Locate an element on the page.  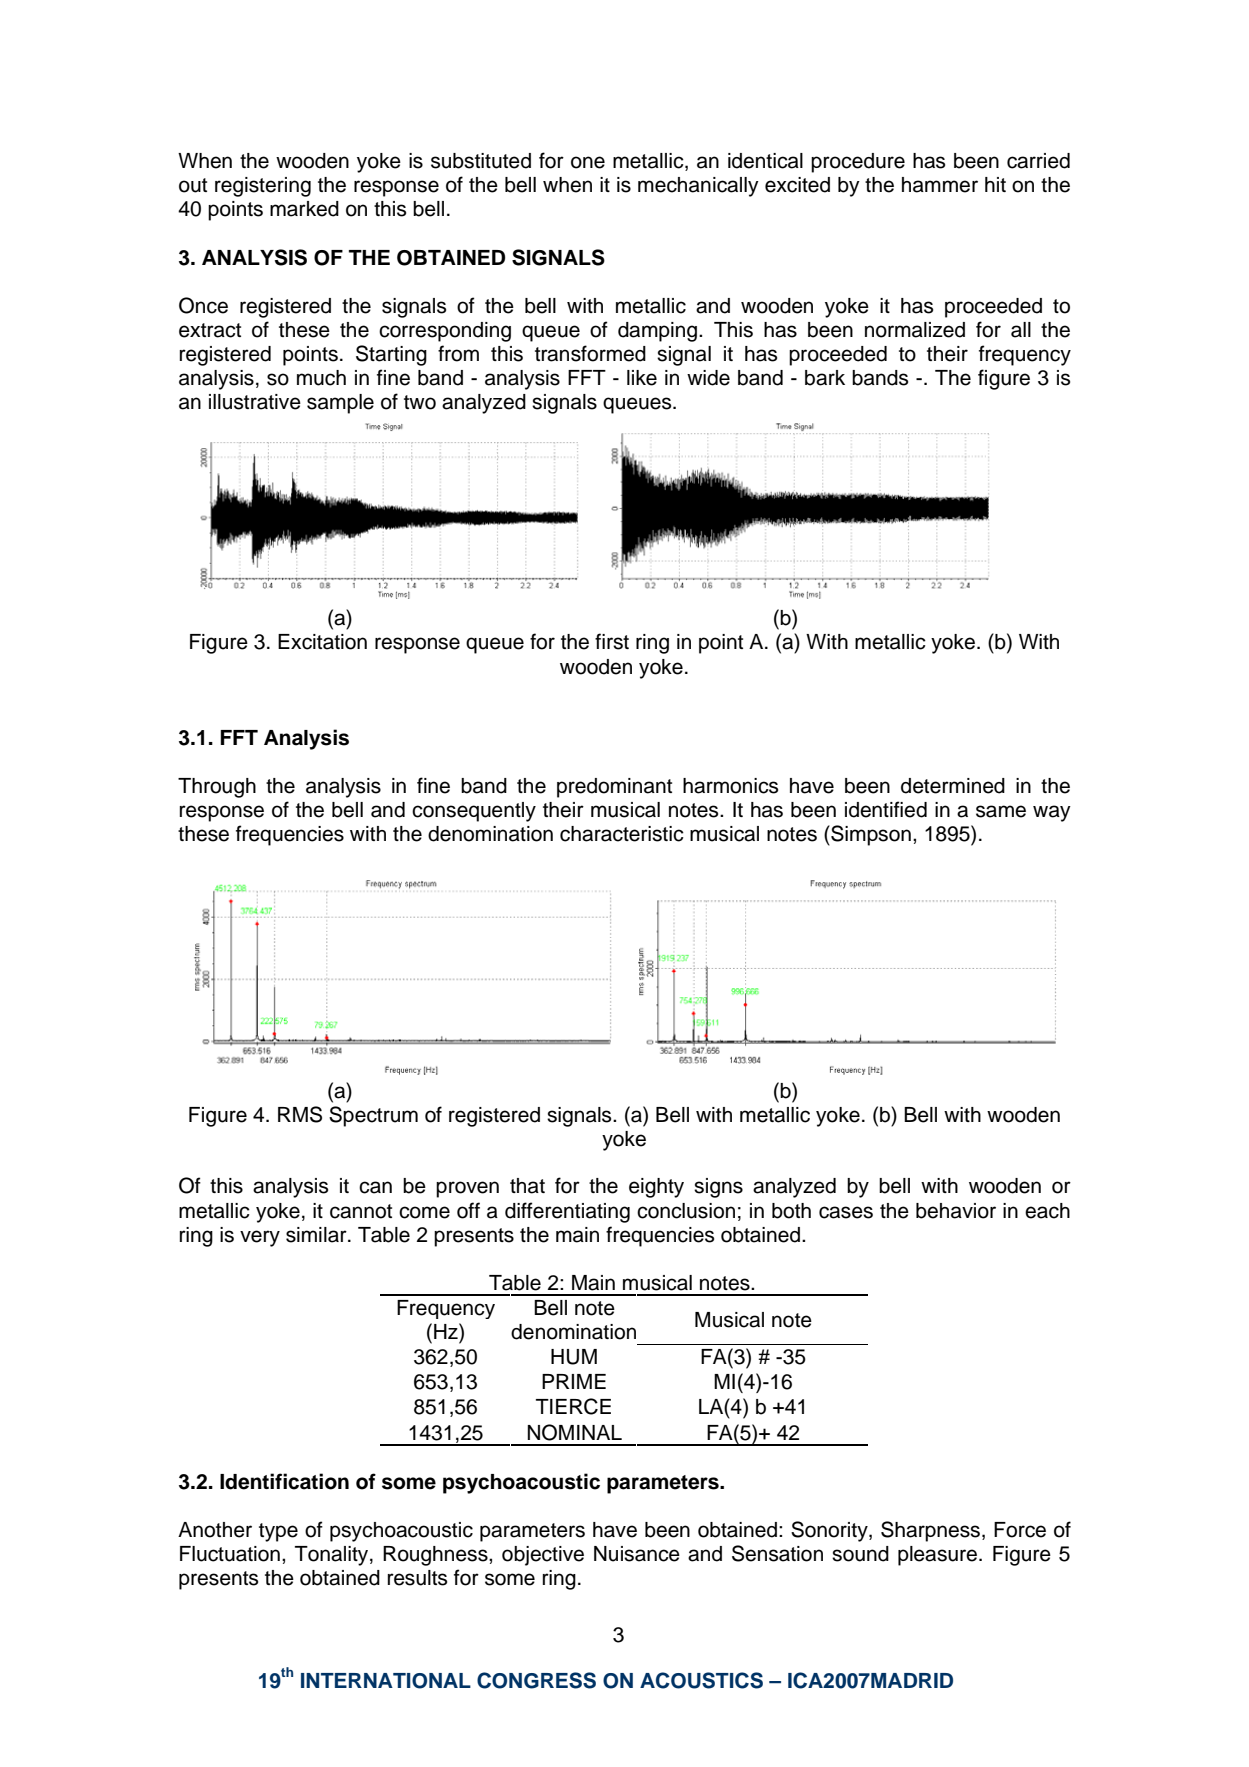
Through is located at coordinates (217, 788).
